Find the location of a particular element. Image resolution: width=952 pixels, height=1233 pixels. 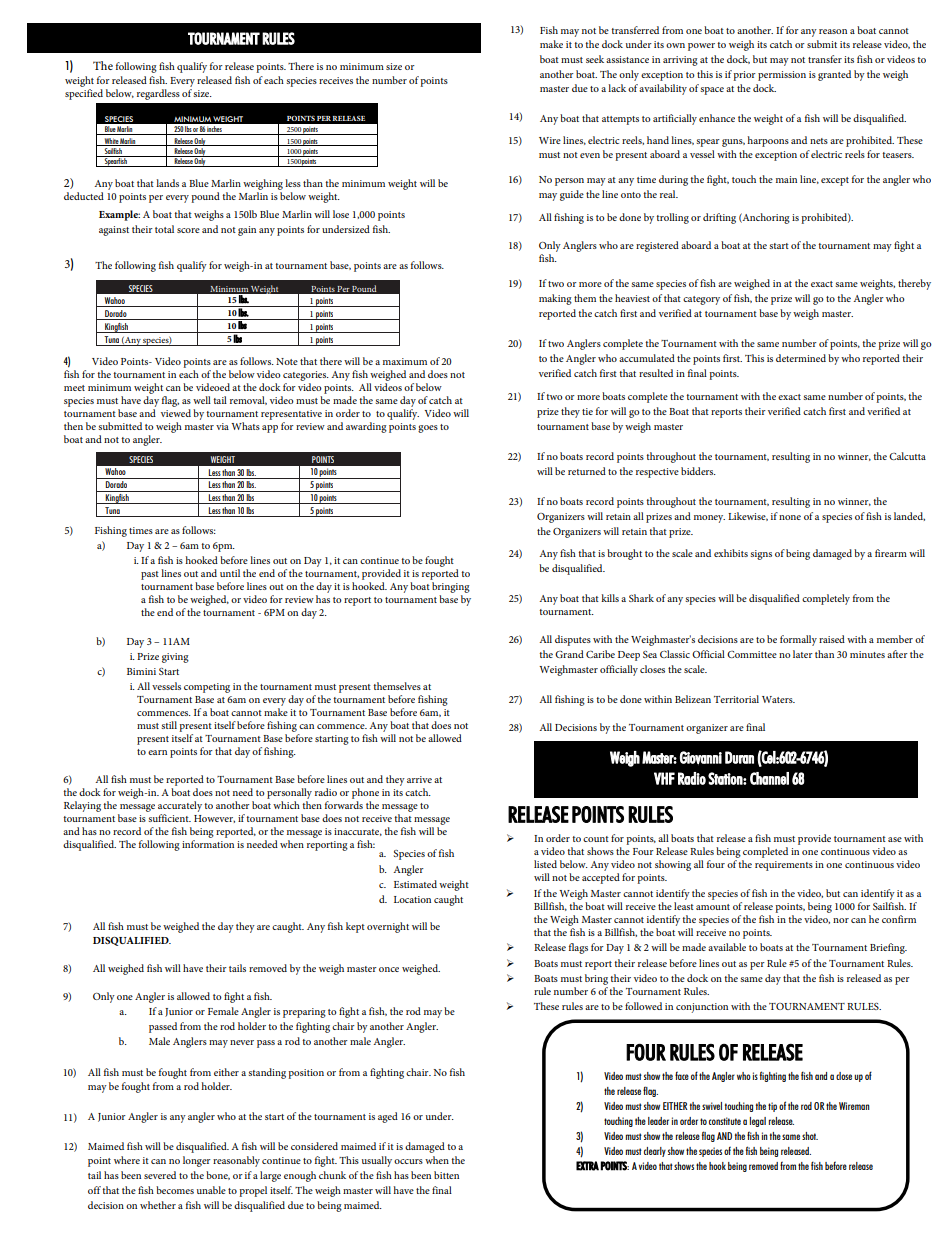

seek is located at coordinates (595, 59).
